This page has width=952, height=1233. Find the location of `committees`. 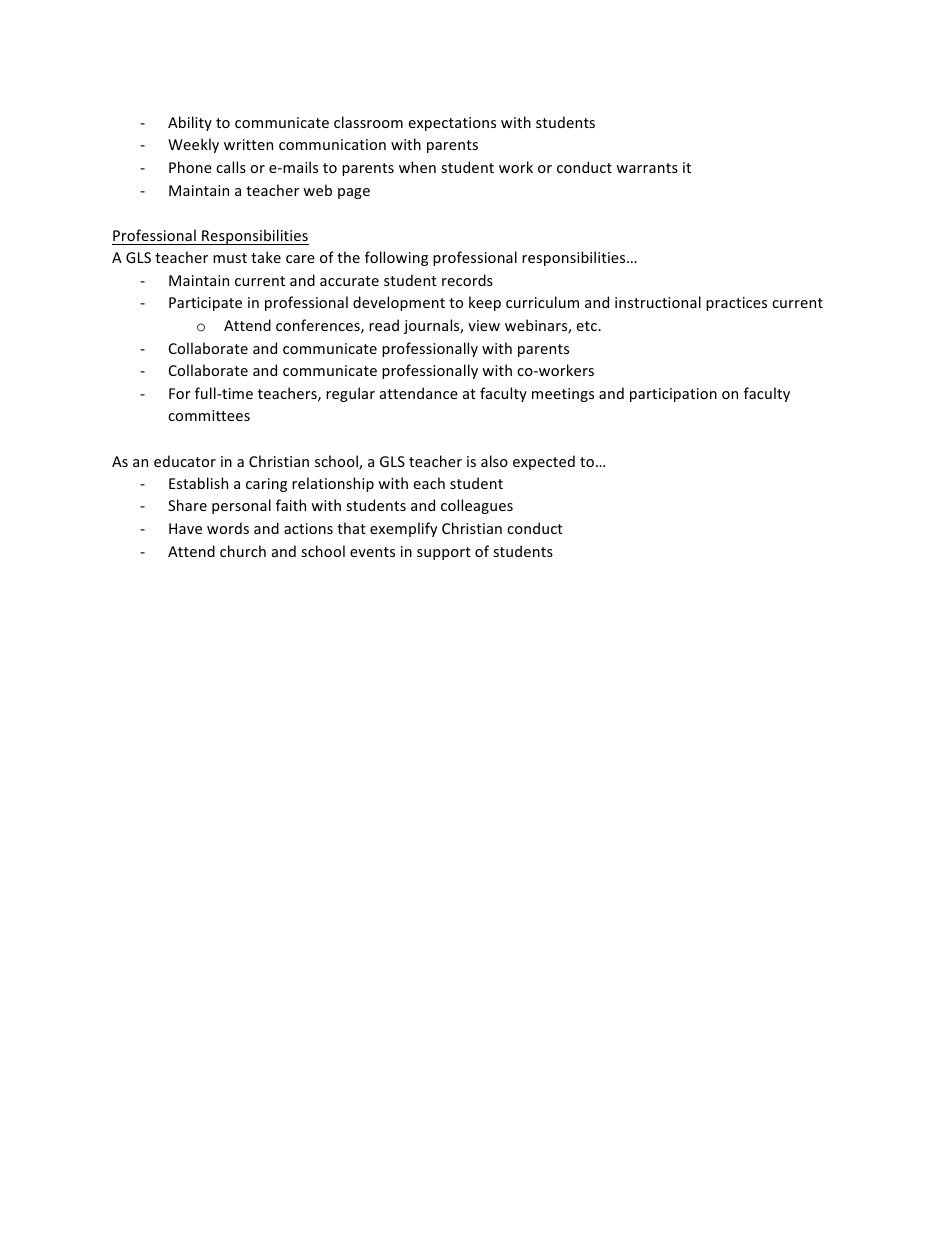

committees is located at coordinates (209, 415).
